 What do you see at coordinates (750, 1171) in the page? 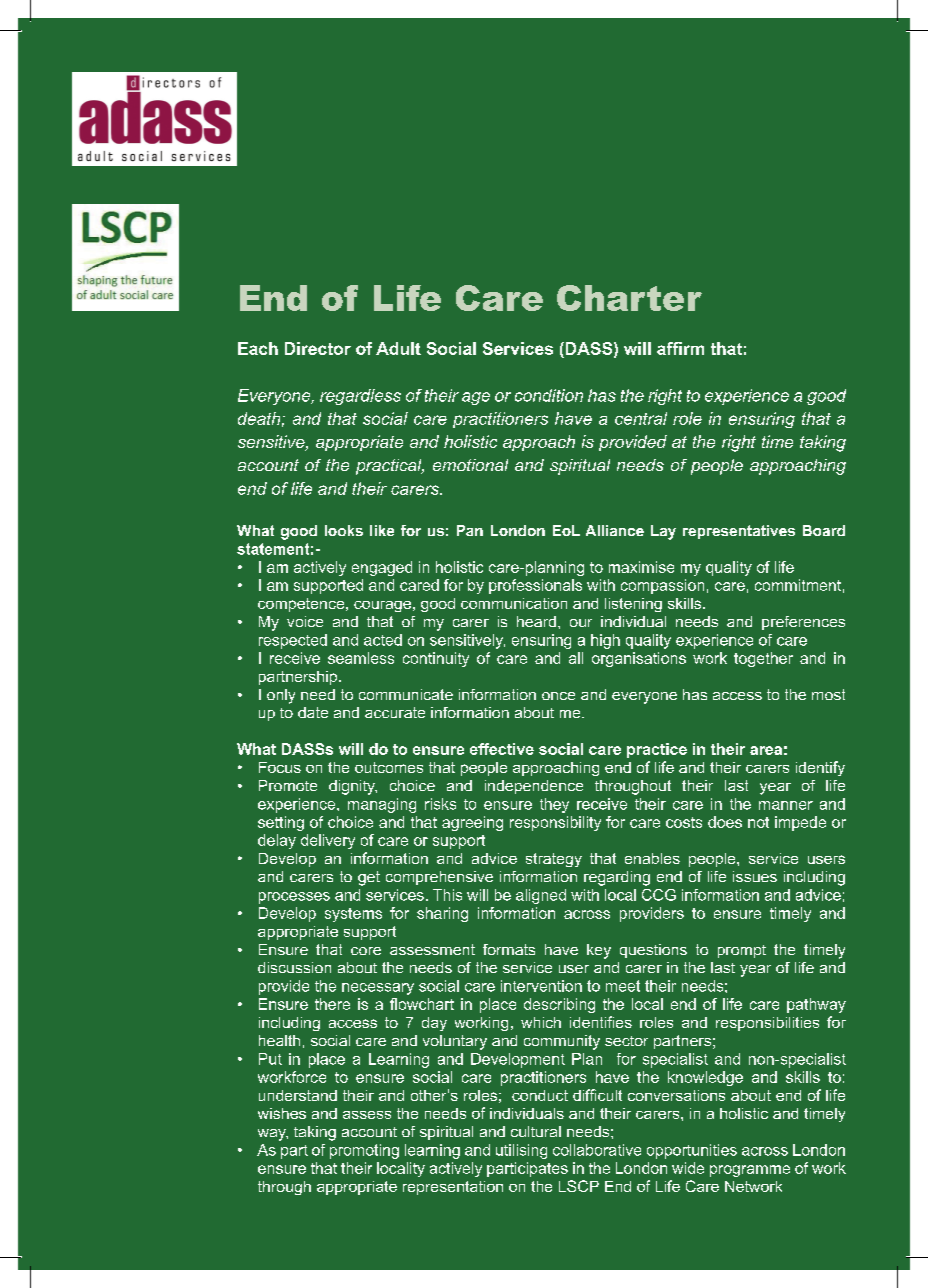
I see `programme` at bounding box center [750, 1171].
